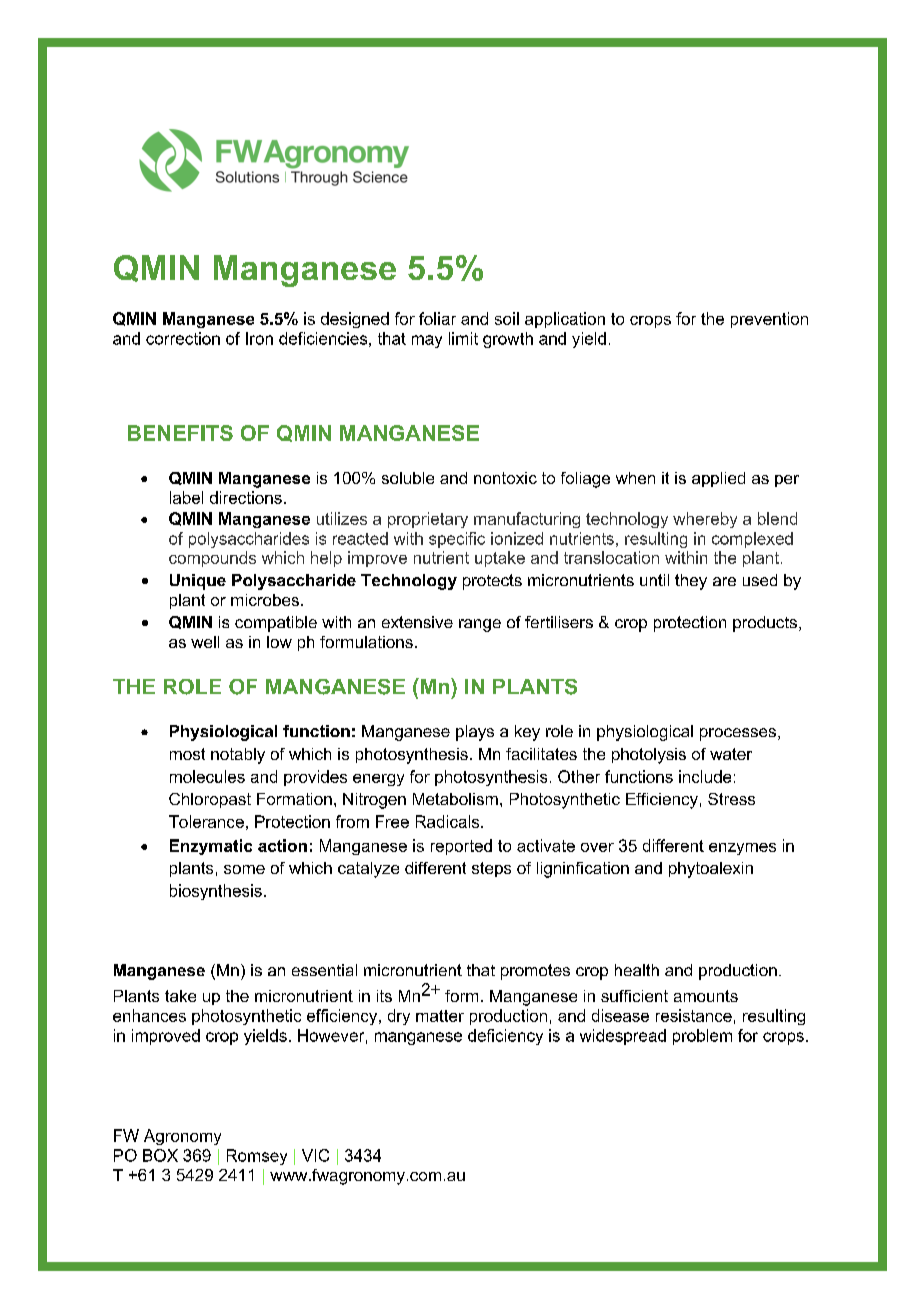 The image size is (924, 1308). Describe the element at coordinates (505, 1037) in the image. I see `deficiency` at that location.
